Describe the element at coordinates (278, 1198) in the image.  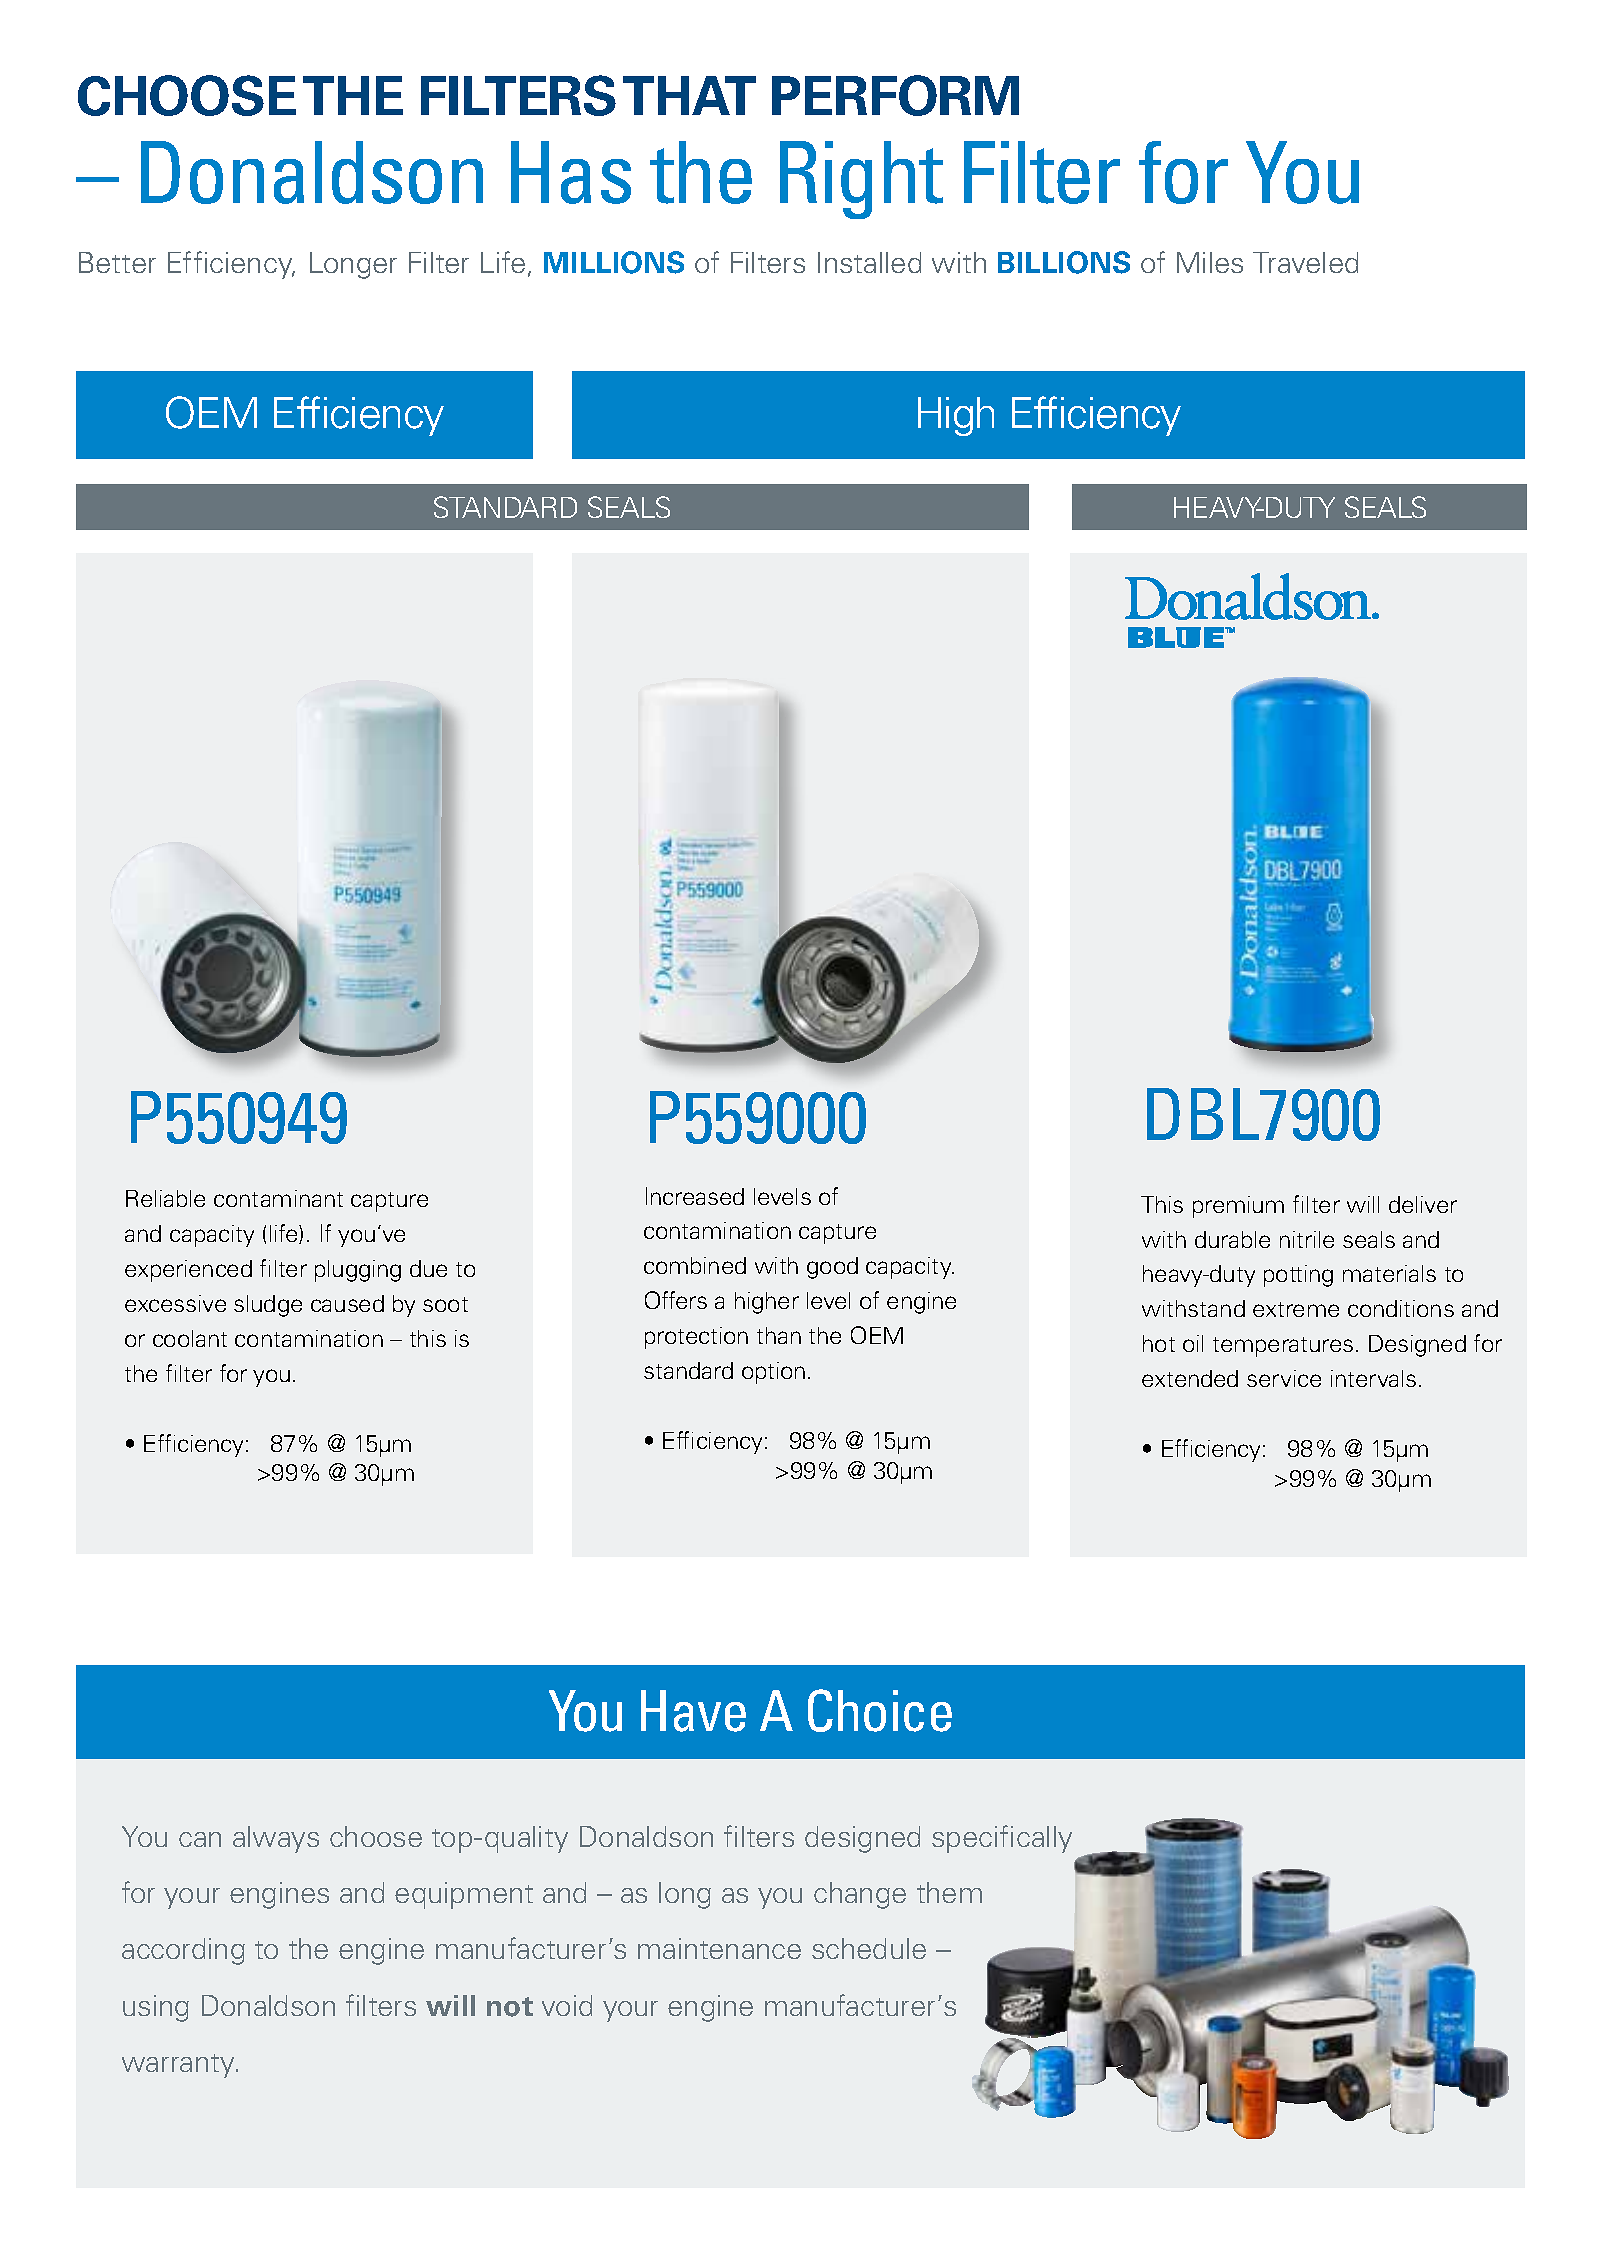
I see `contaminant` at that location.
